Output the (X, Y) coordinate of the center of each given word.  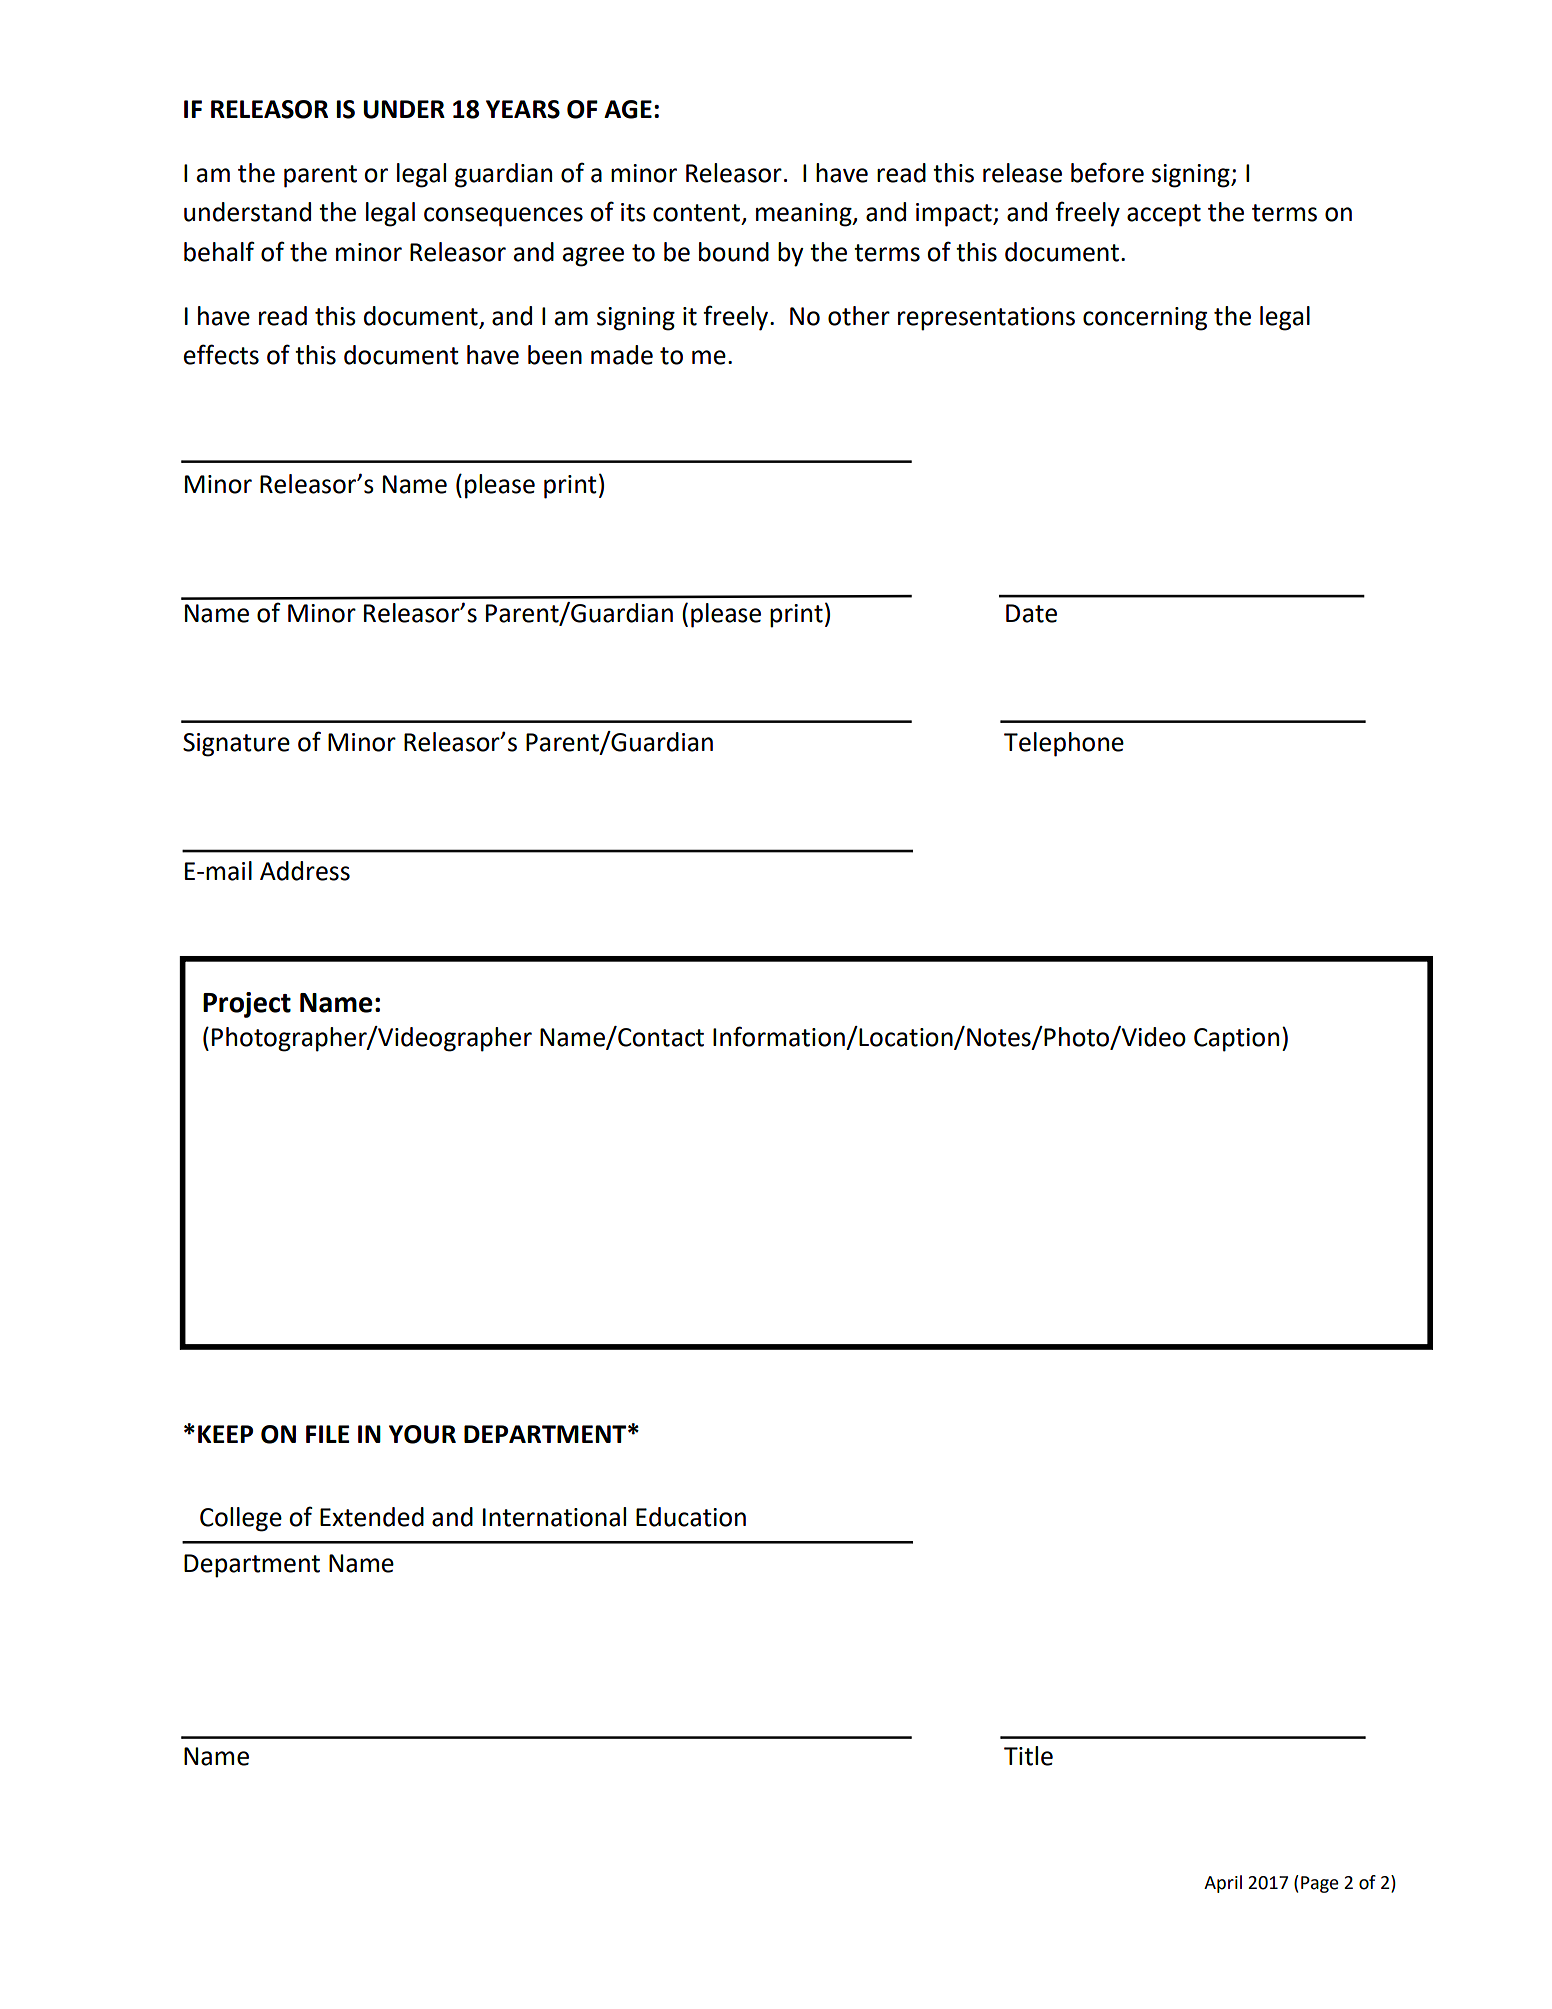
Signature (236, 745)
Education (691, 1517)
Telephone (1064, 744)
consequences (503, 217)
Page (1320, 1884)
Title (1028, 1756)
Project (247, 1005)
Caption (1236, 1040)
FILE (327, 1434)
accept (1164, 215)
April (1223, 1884)
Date (1031, 613)
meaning (805, 215)
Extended (372, 1517)
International (554, 1517)
